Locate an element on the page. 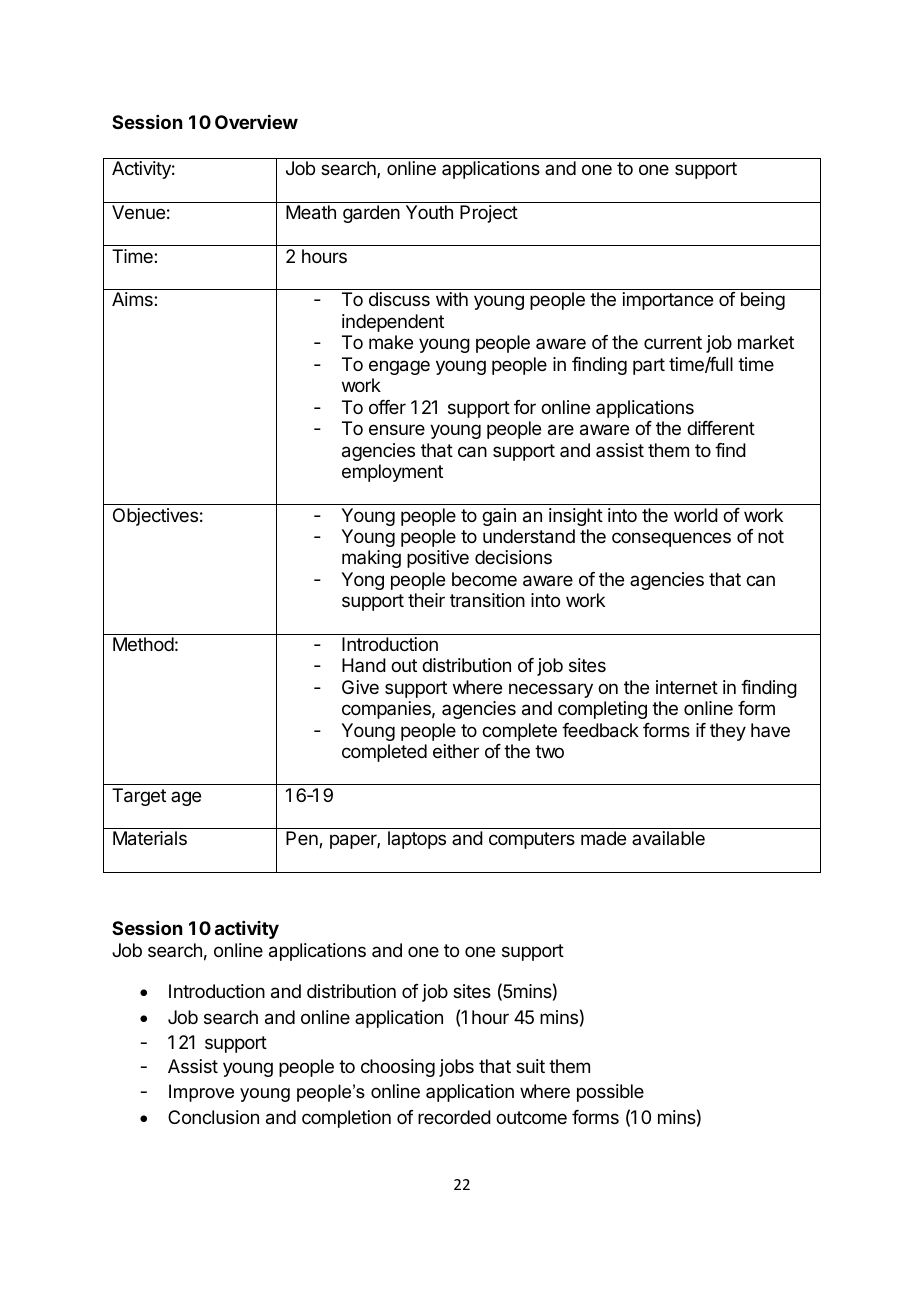 The height and width of the document is (1308, 924). Target is located at coordinates (139, 797).
